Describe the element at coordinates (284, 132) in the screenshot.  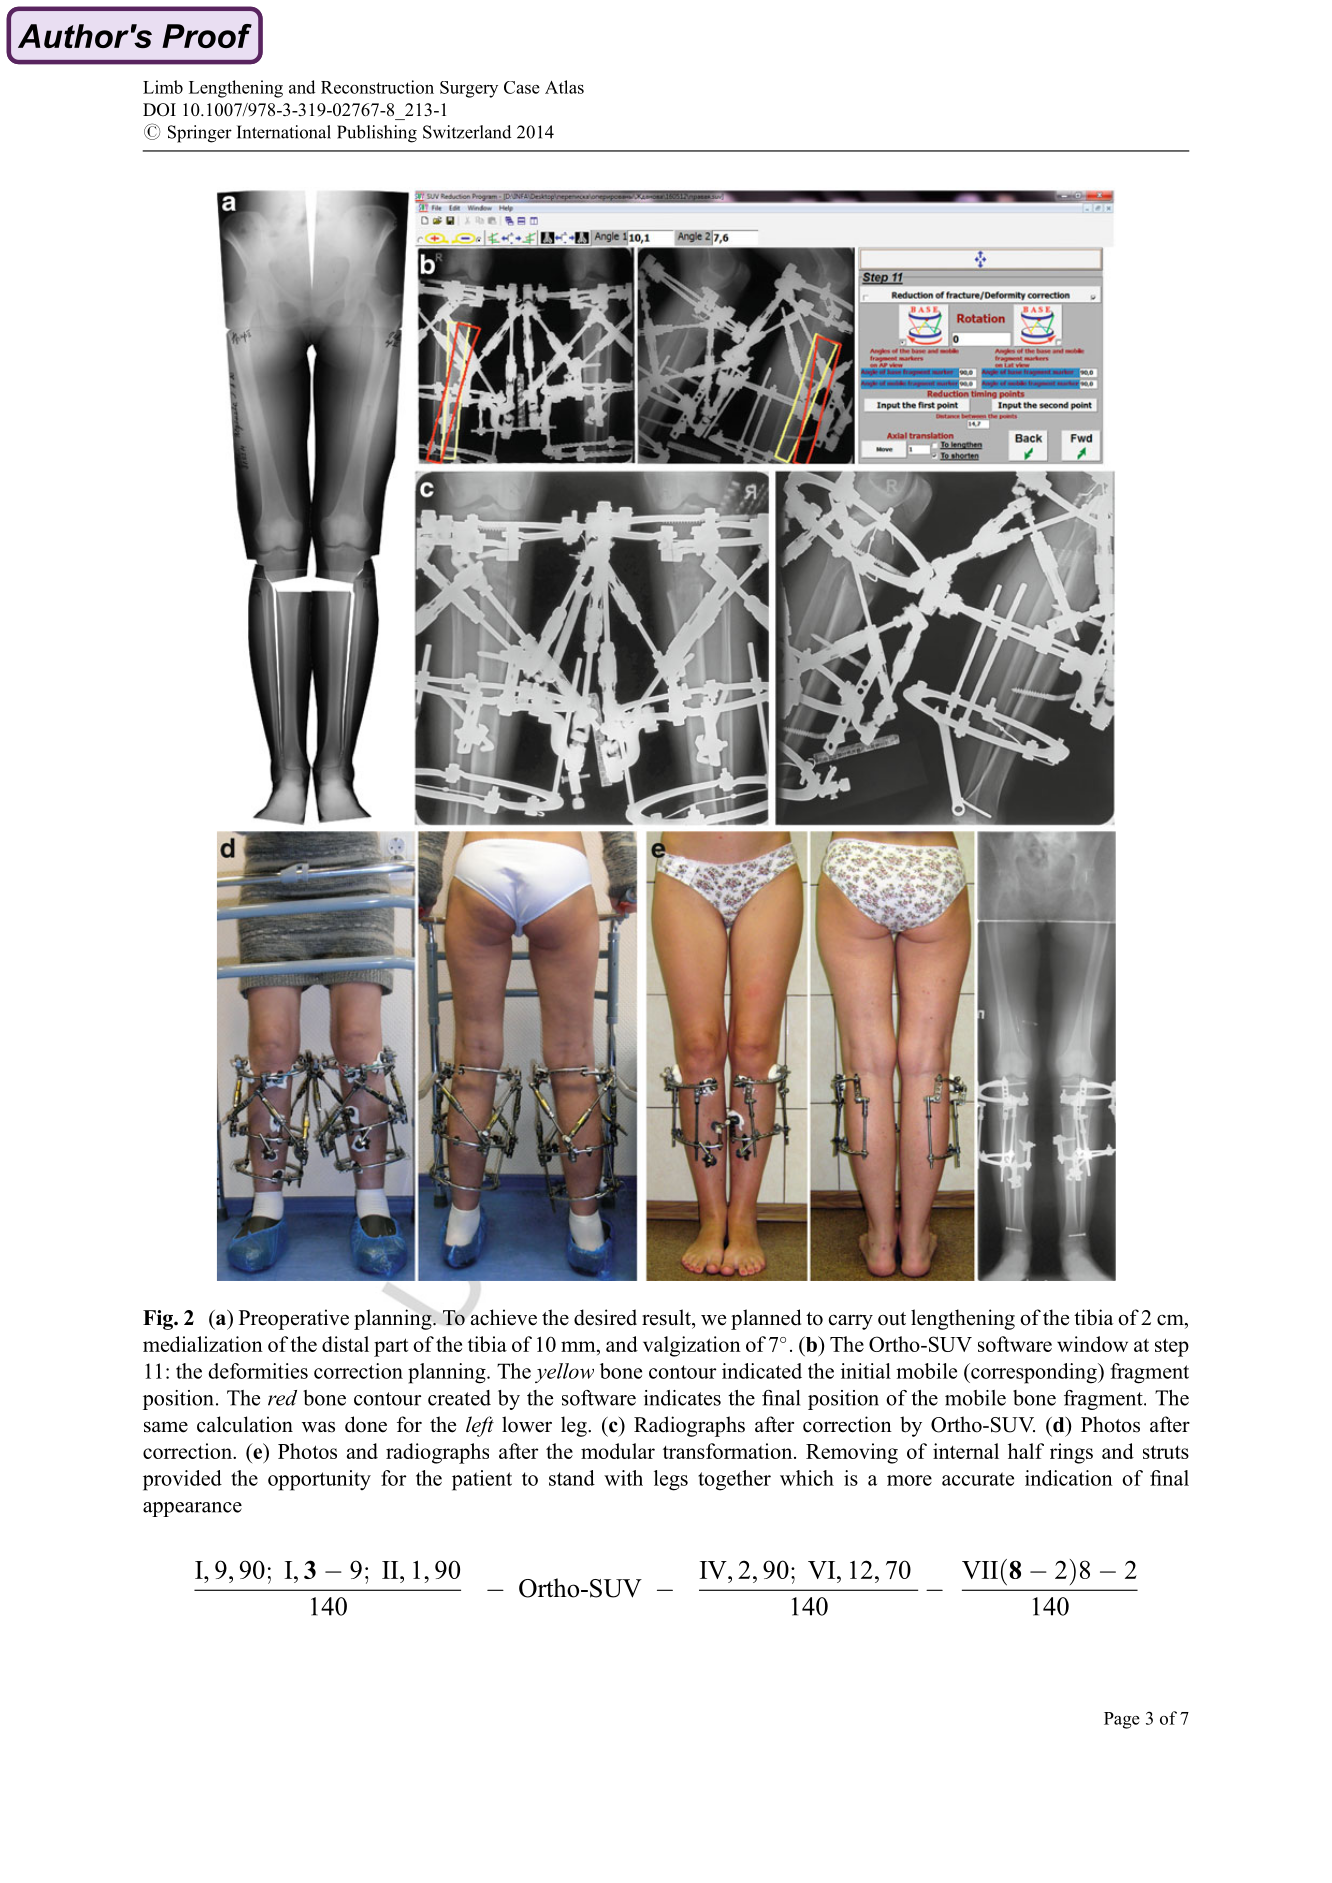
I see `International` at that location.
